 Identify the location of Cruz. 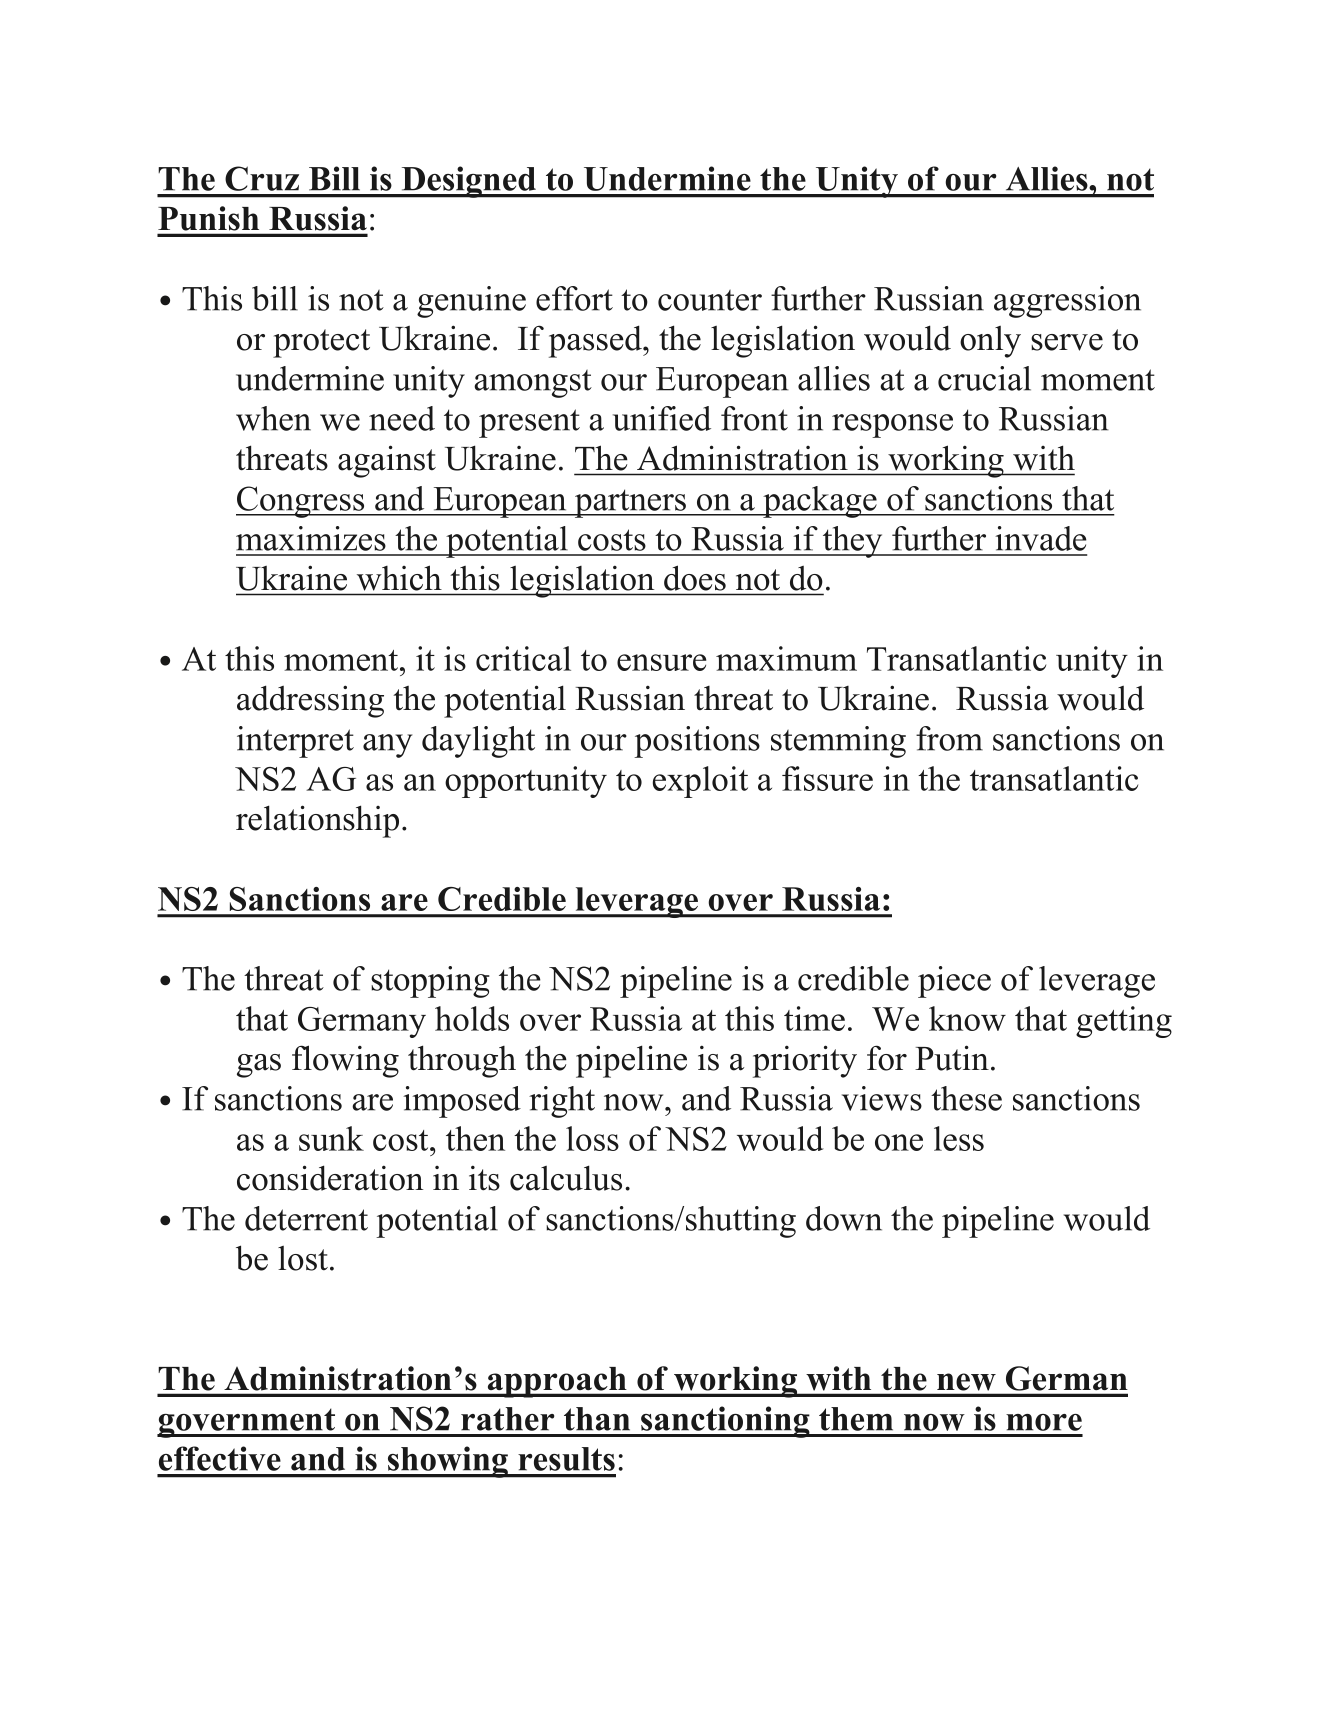
(262, 178).
